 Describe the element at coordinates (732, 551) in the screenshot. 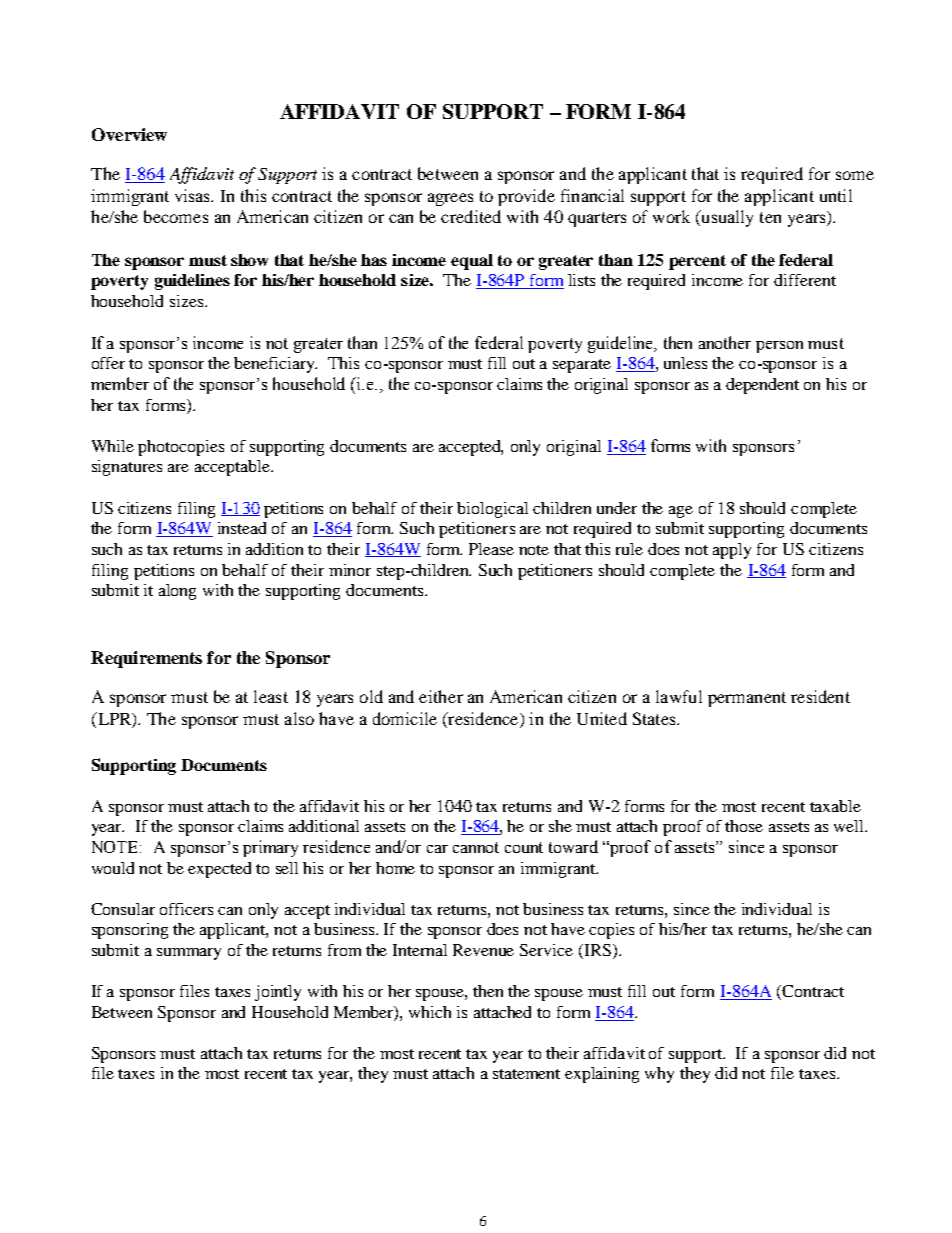

I see `apply` at that location.
